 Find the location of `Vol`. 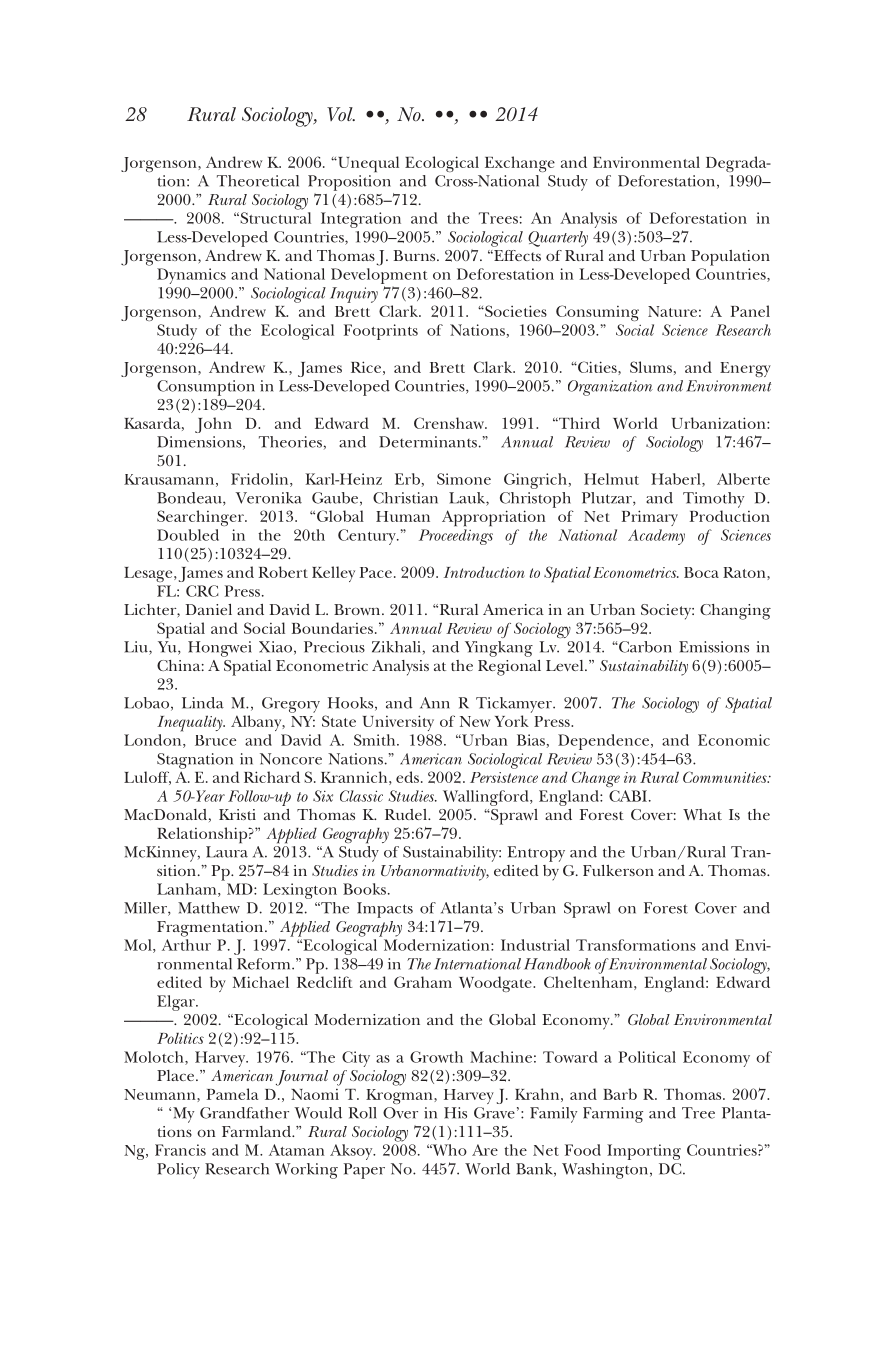

Vol is located at coordinates (341, 114).
